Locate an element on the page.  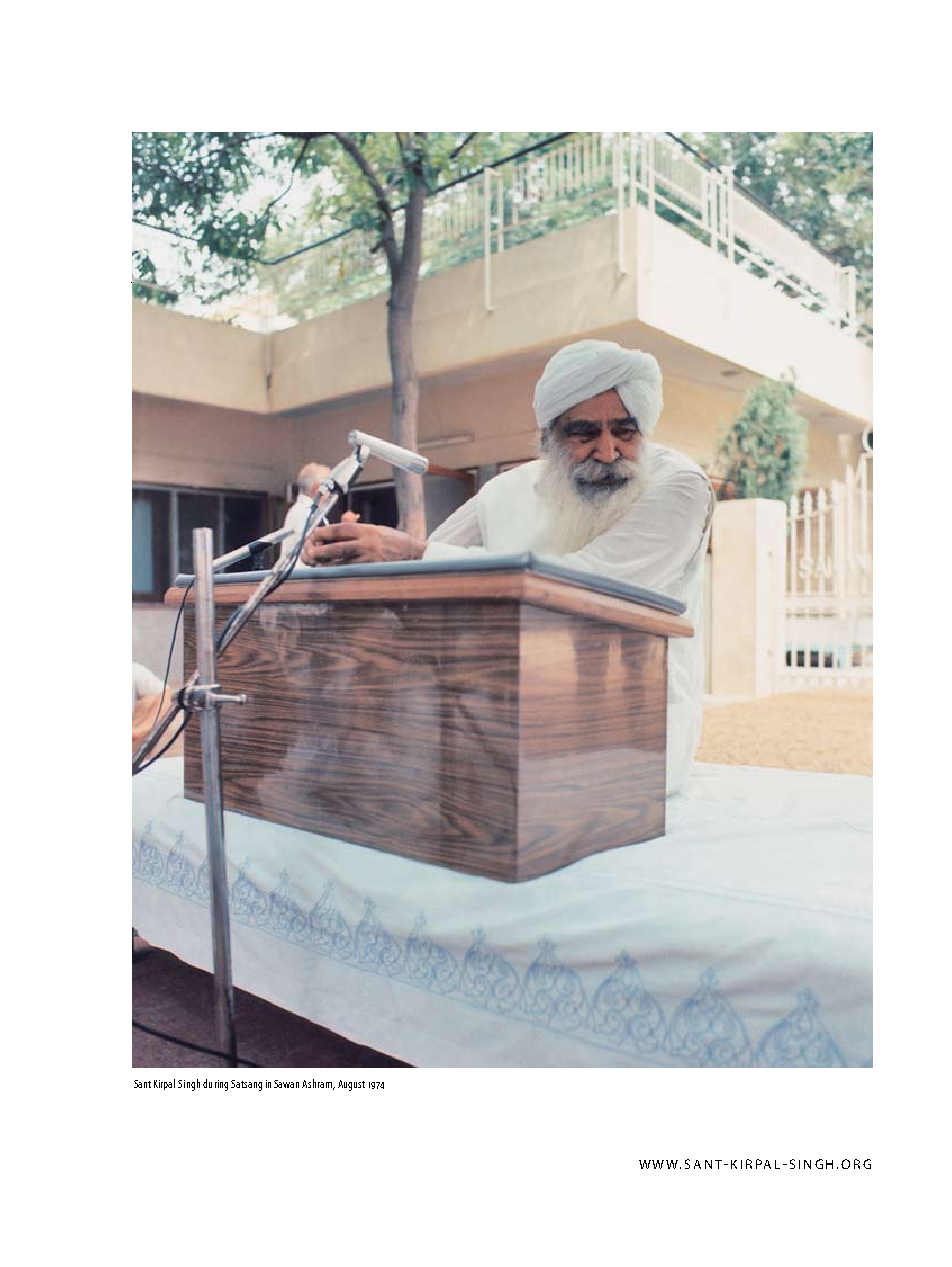
Ashram is located at coordinates (318, 1084).
